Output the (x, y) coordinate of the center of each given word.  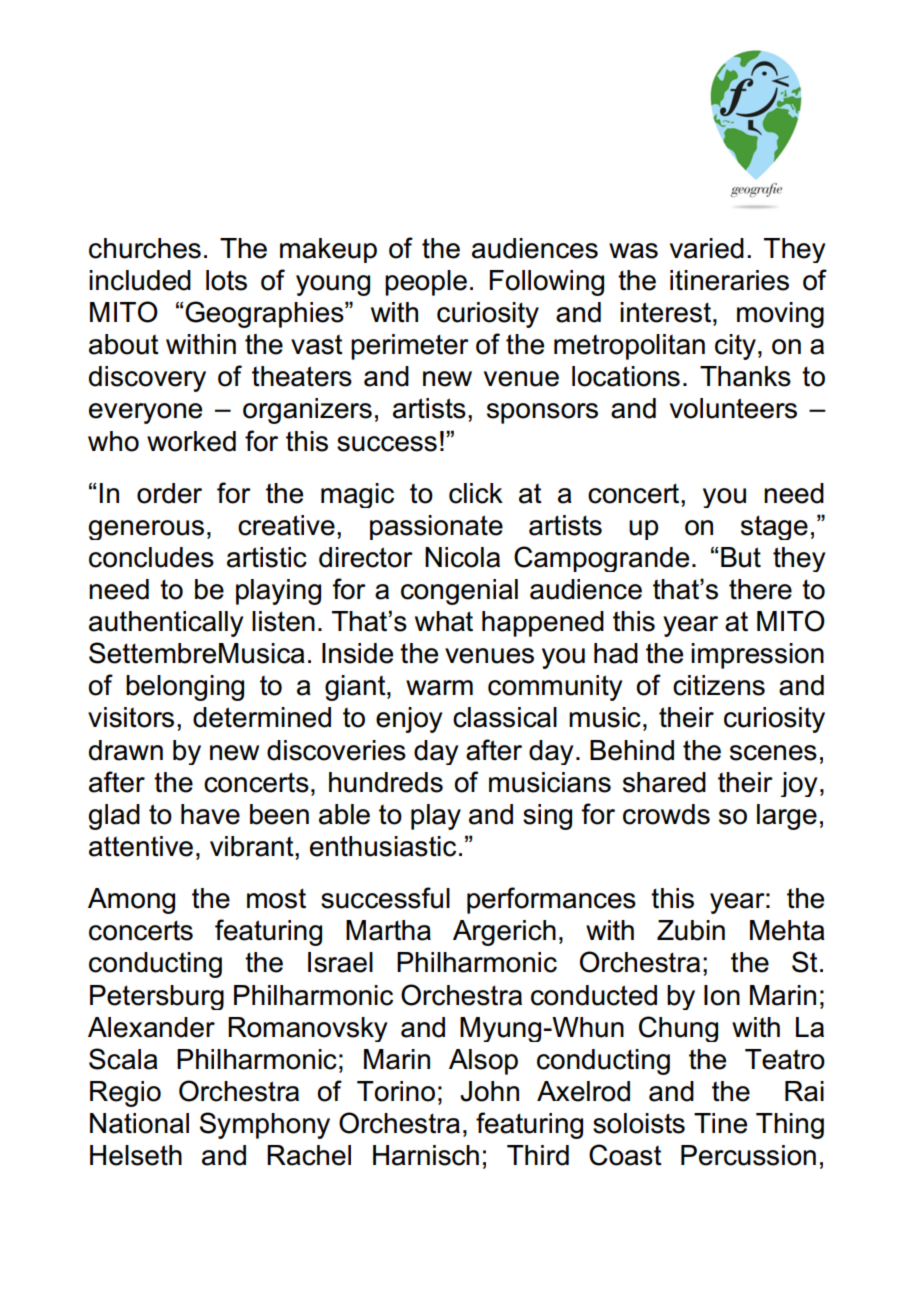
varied (707, 248)
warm (439, 688)
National (139, 1123)
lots (226, 280)
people (426, 283)
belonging (185, 688)
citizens (719, 685)
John (489, 1091)
